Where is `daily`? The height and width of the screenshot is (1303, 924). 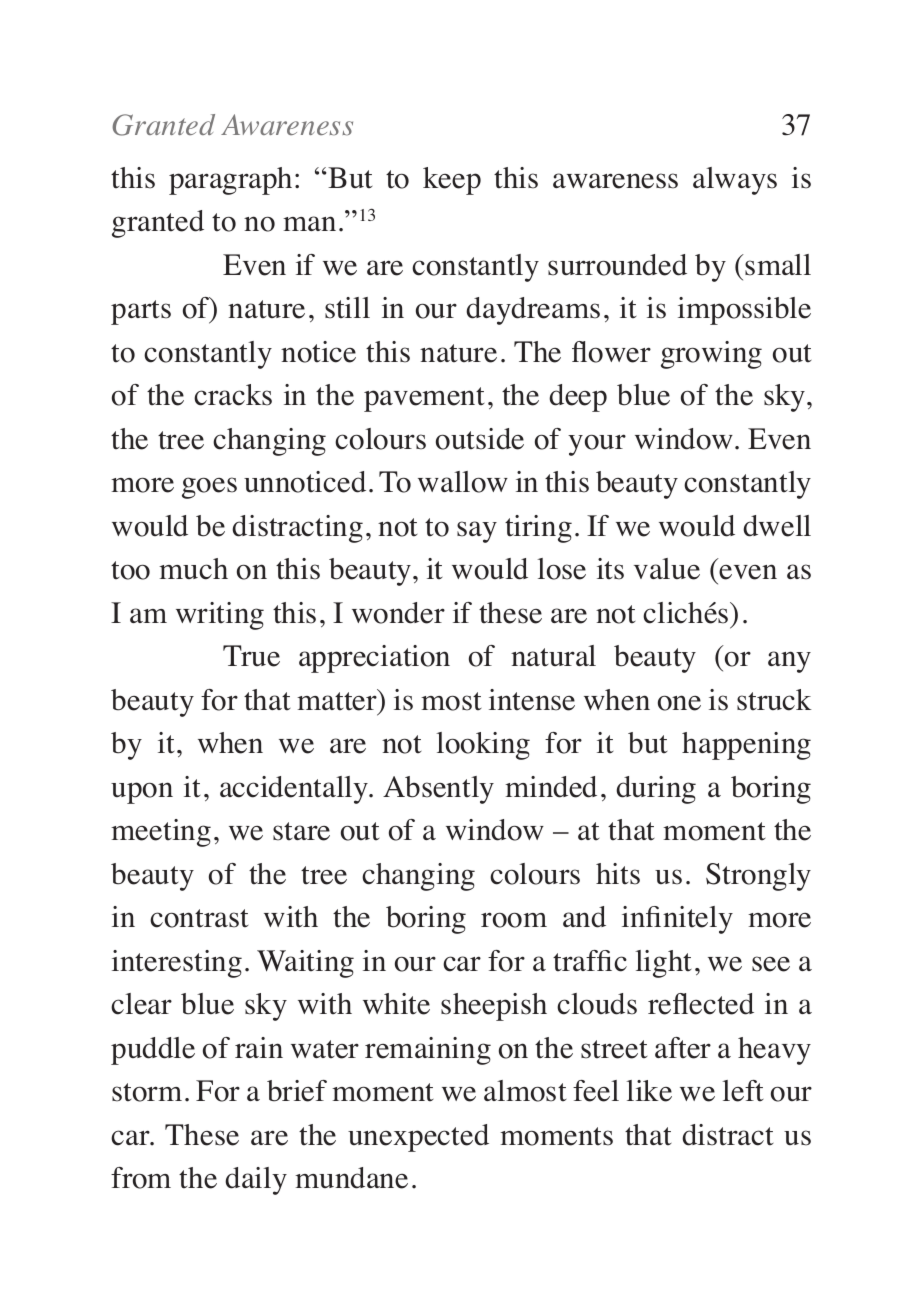 daily is located at coordinates (256, 1181).
